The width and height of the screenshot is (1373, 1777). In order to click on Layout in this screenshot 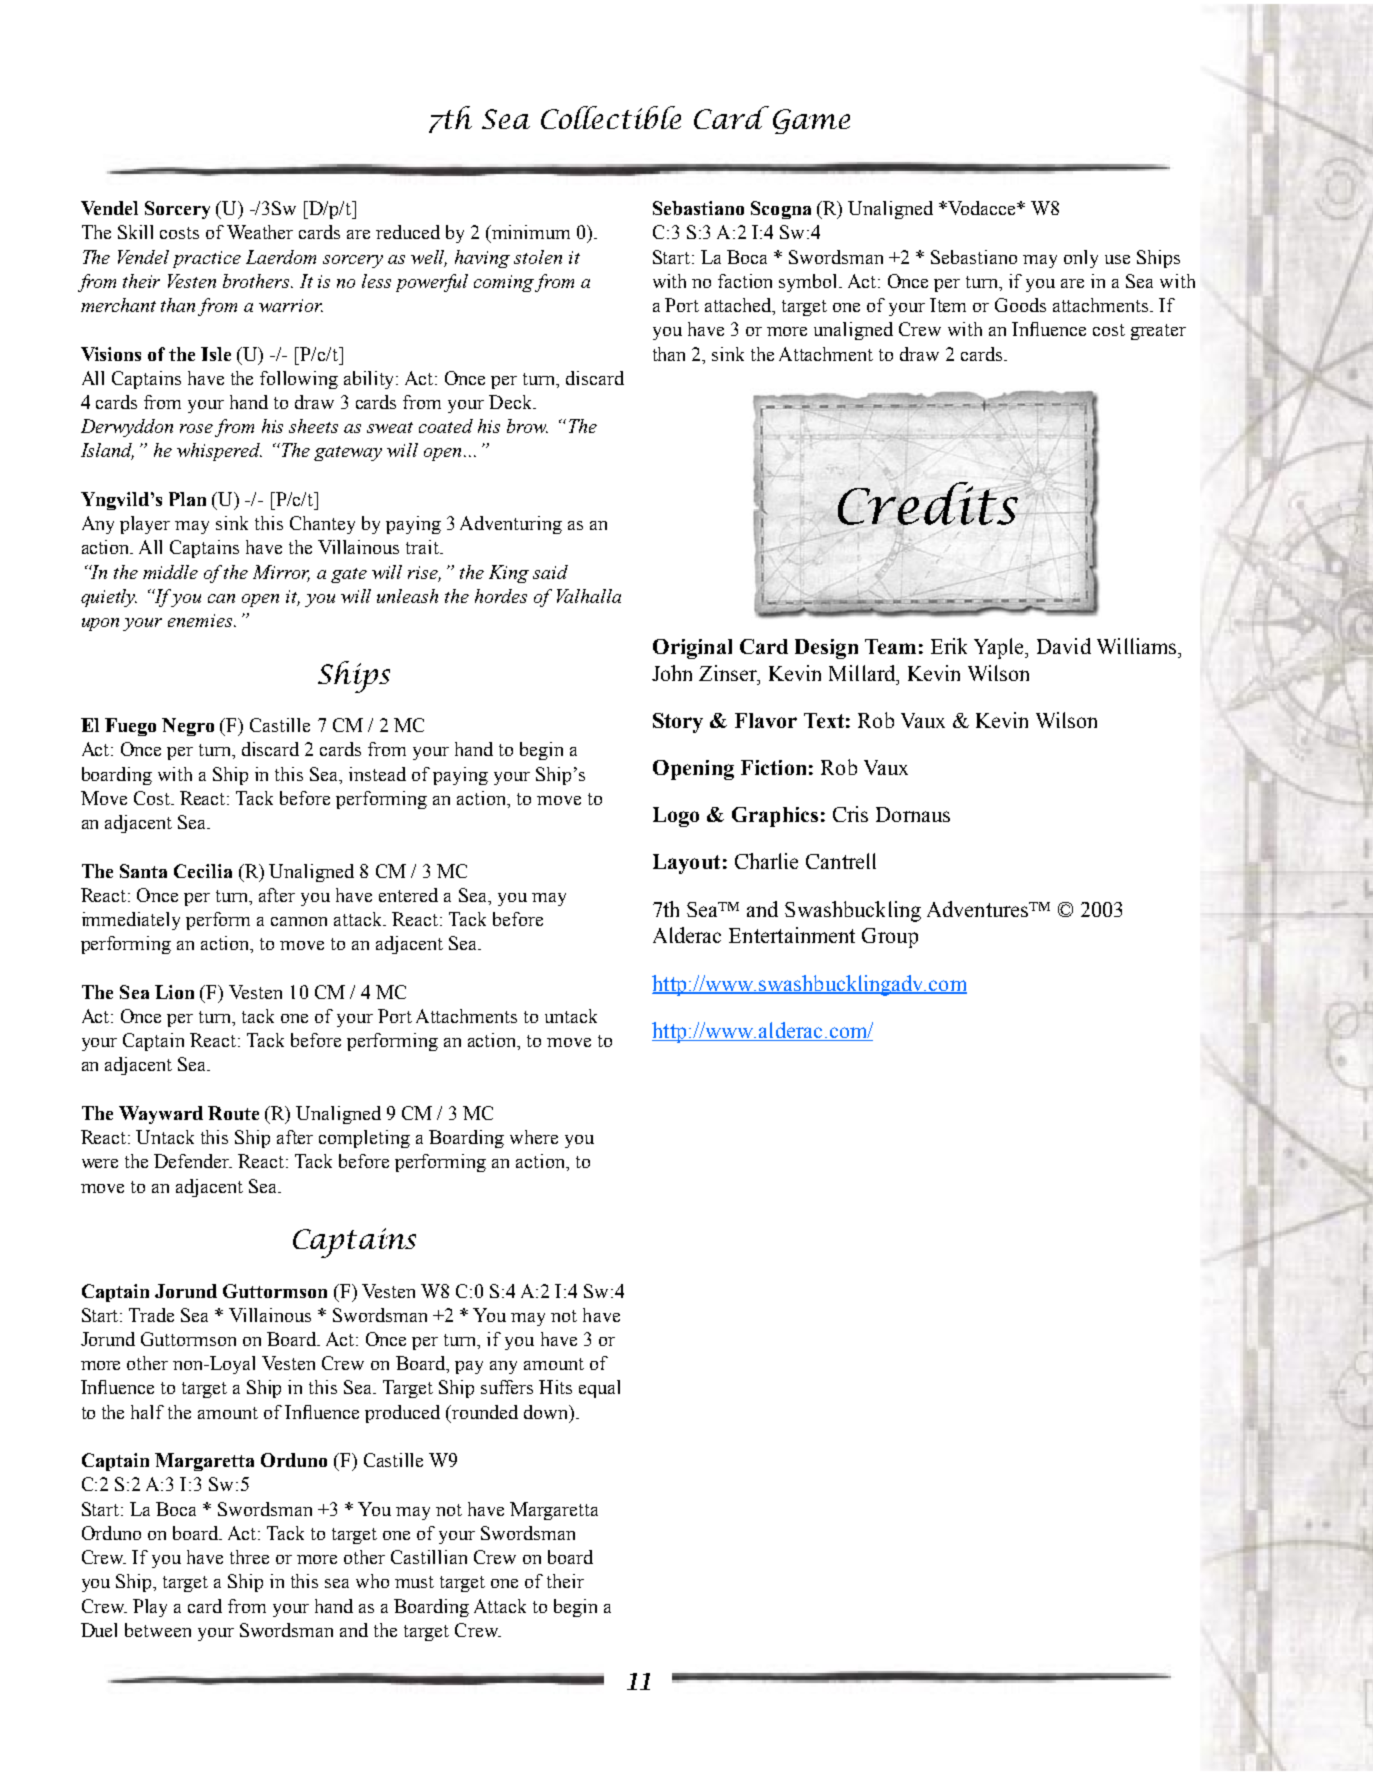, I will do `click(686, 864)`.
